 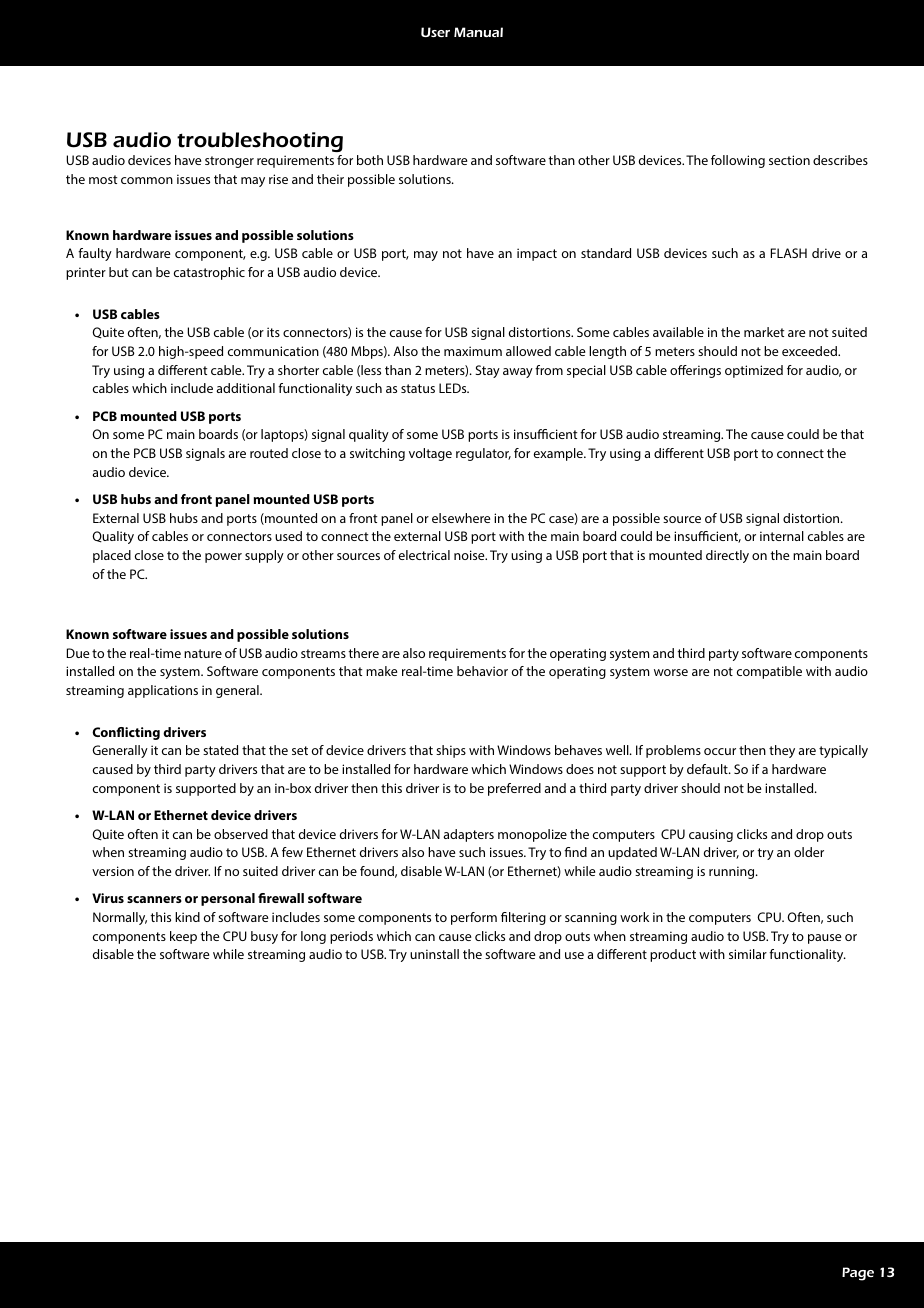 I want to click on adapters, so click(x=468, y=835).
